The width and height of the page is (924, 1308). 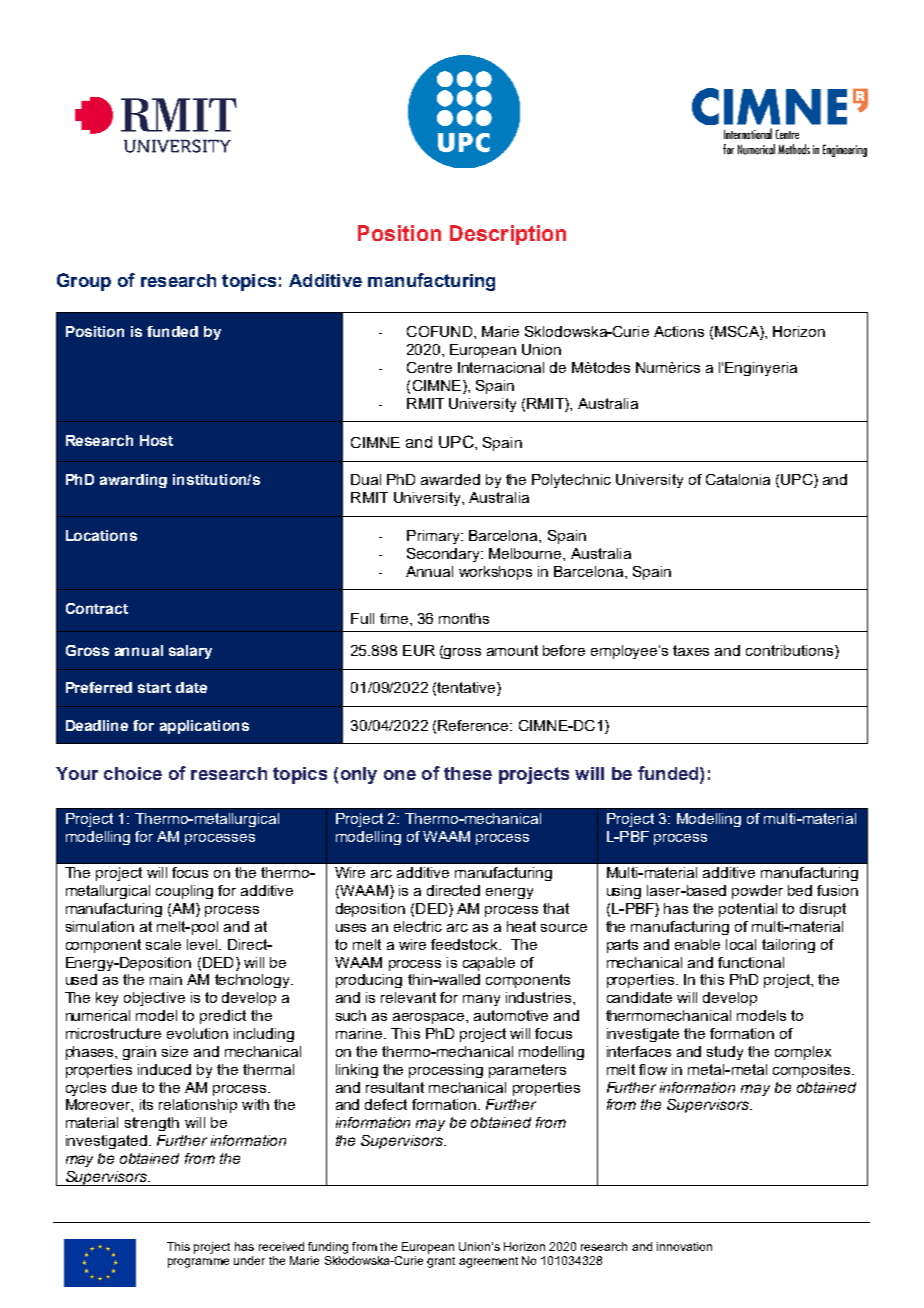 What do you see at coordinates (684, 1246) in the page?
I see `innovation` at bounding box center [684, 1246].
